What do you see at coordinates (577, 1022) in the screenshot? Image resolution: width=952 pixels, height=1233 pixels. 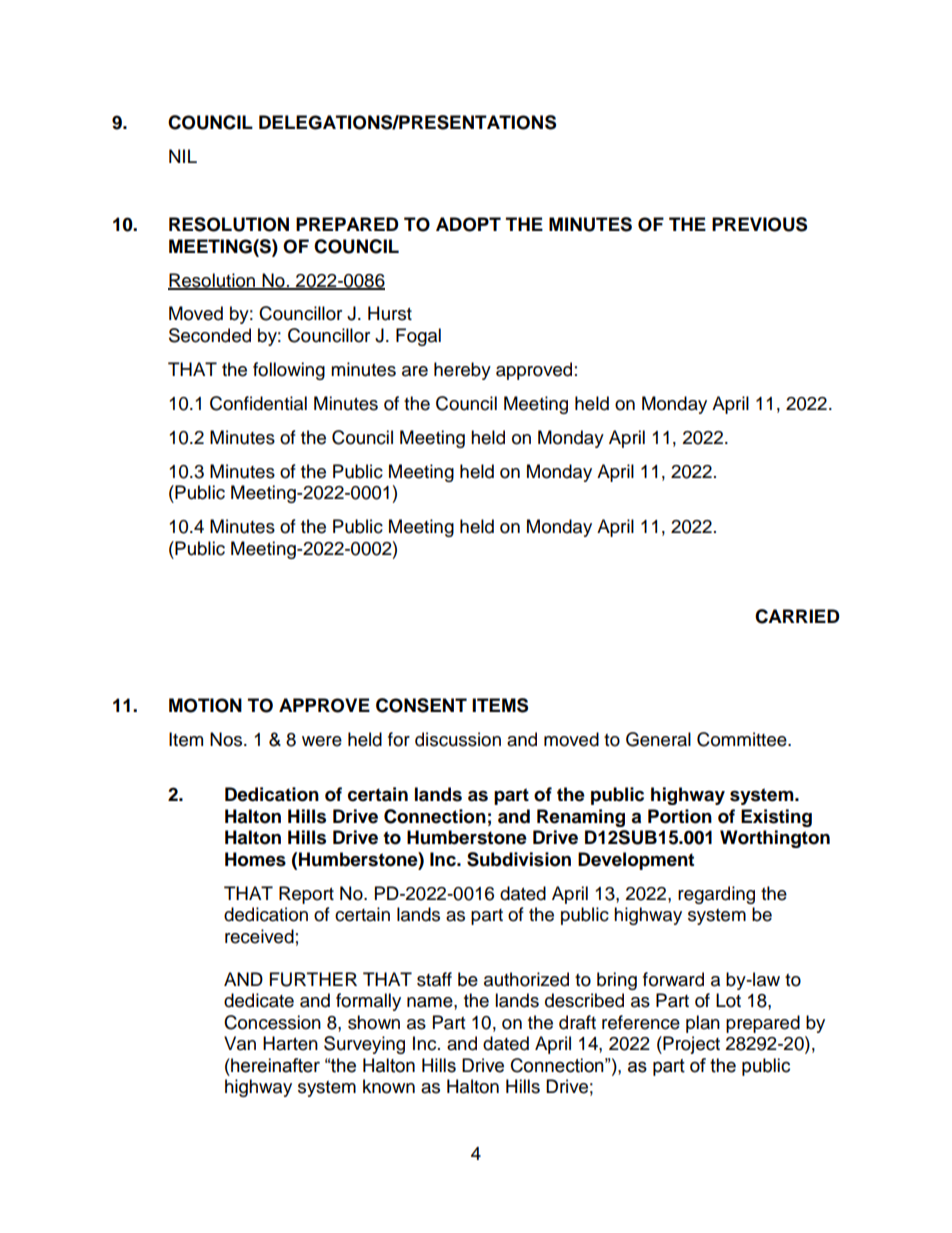 I see `draft` at bounding box center [577, 1022].
